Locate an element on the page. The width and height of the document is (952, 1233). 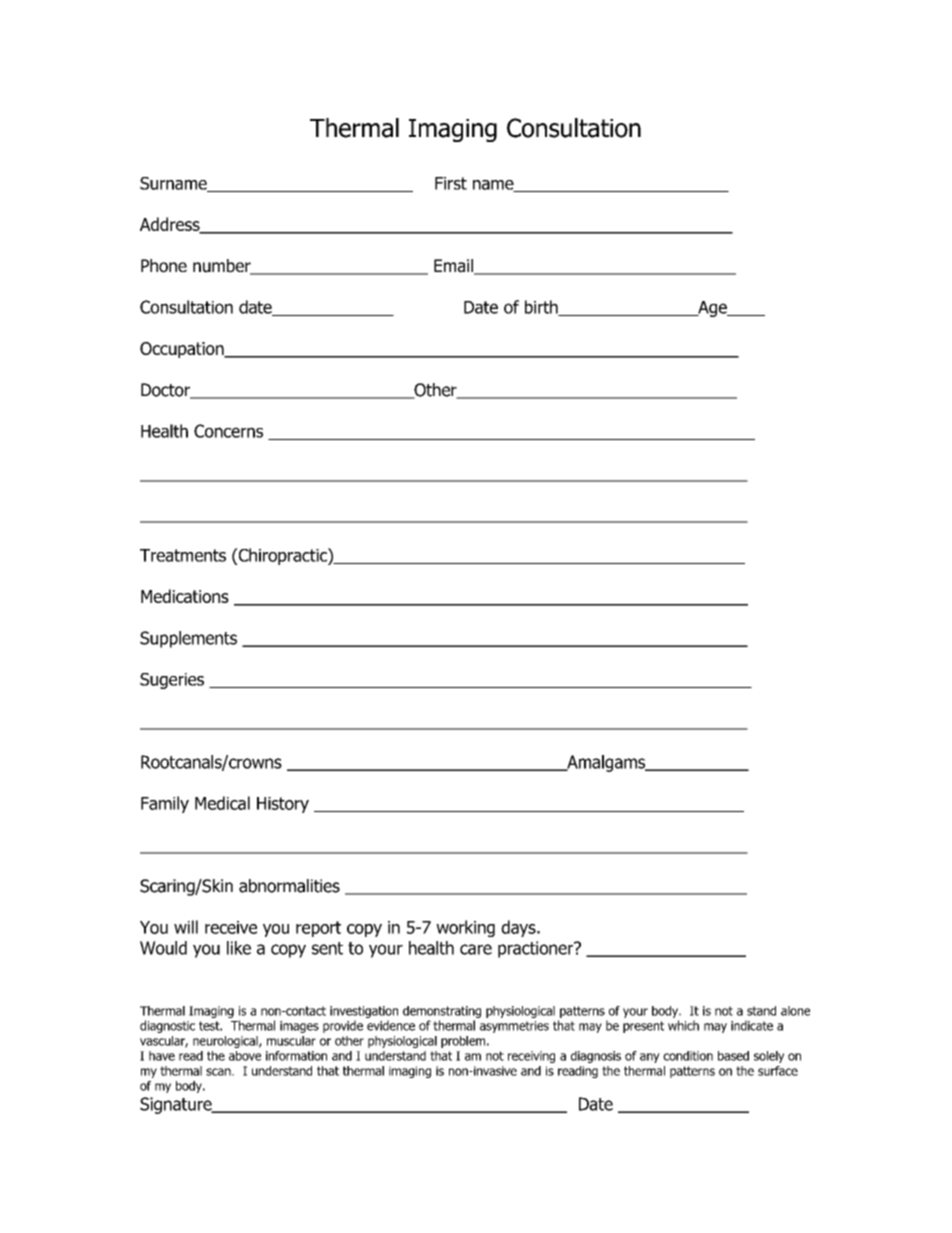
Family is located at coordinates (165, 804).
